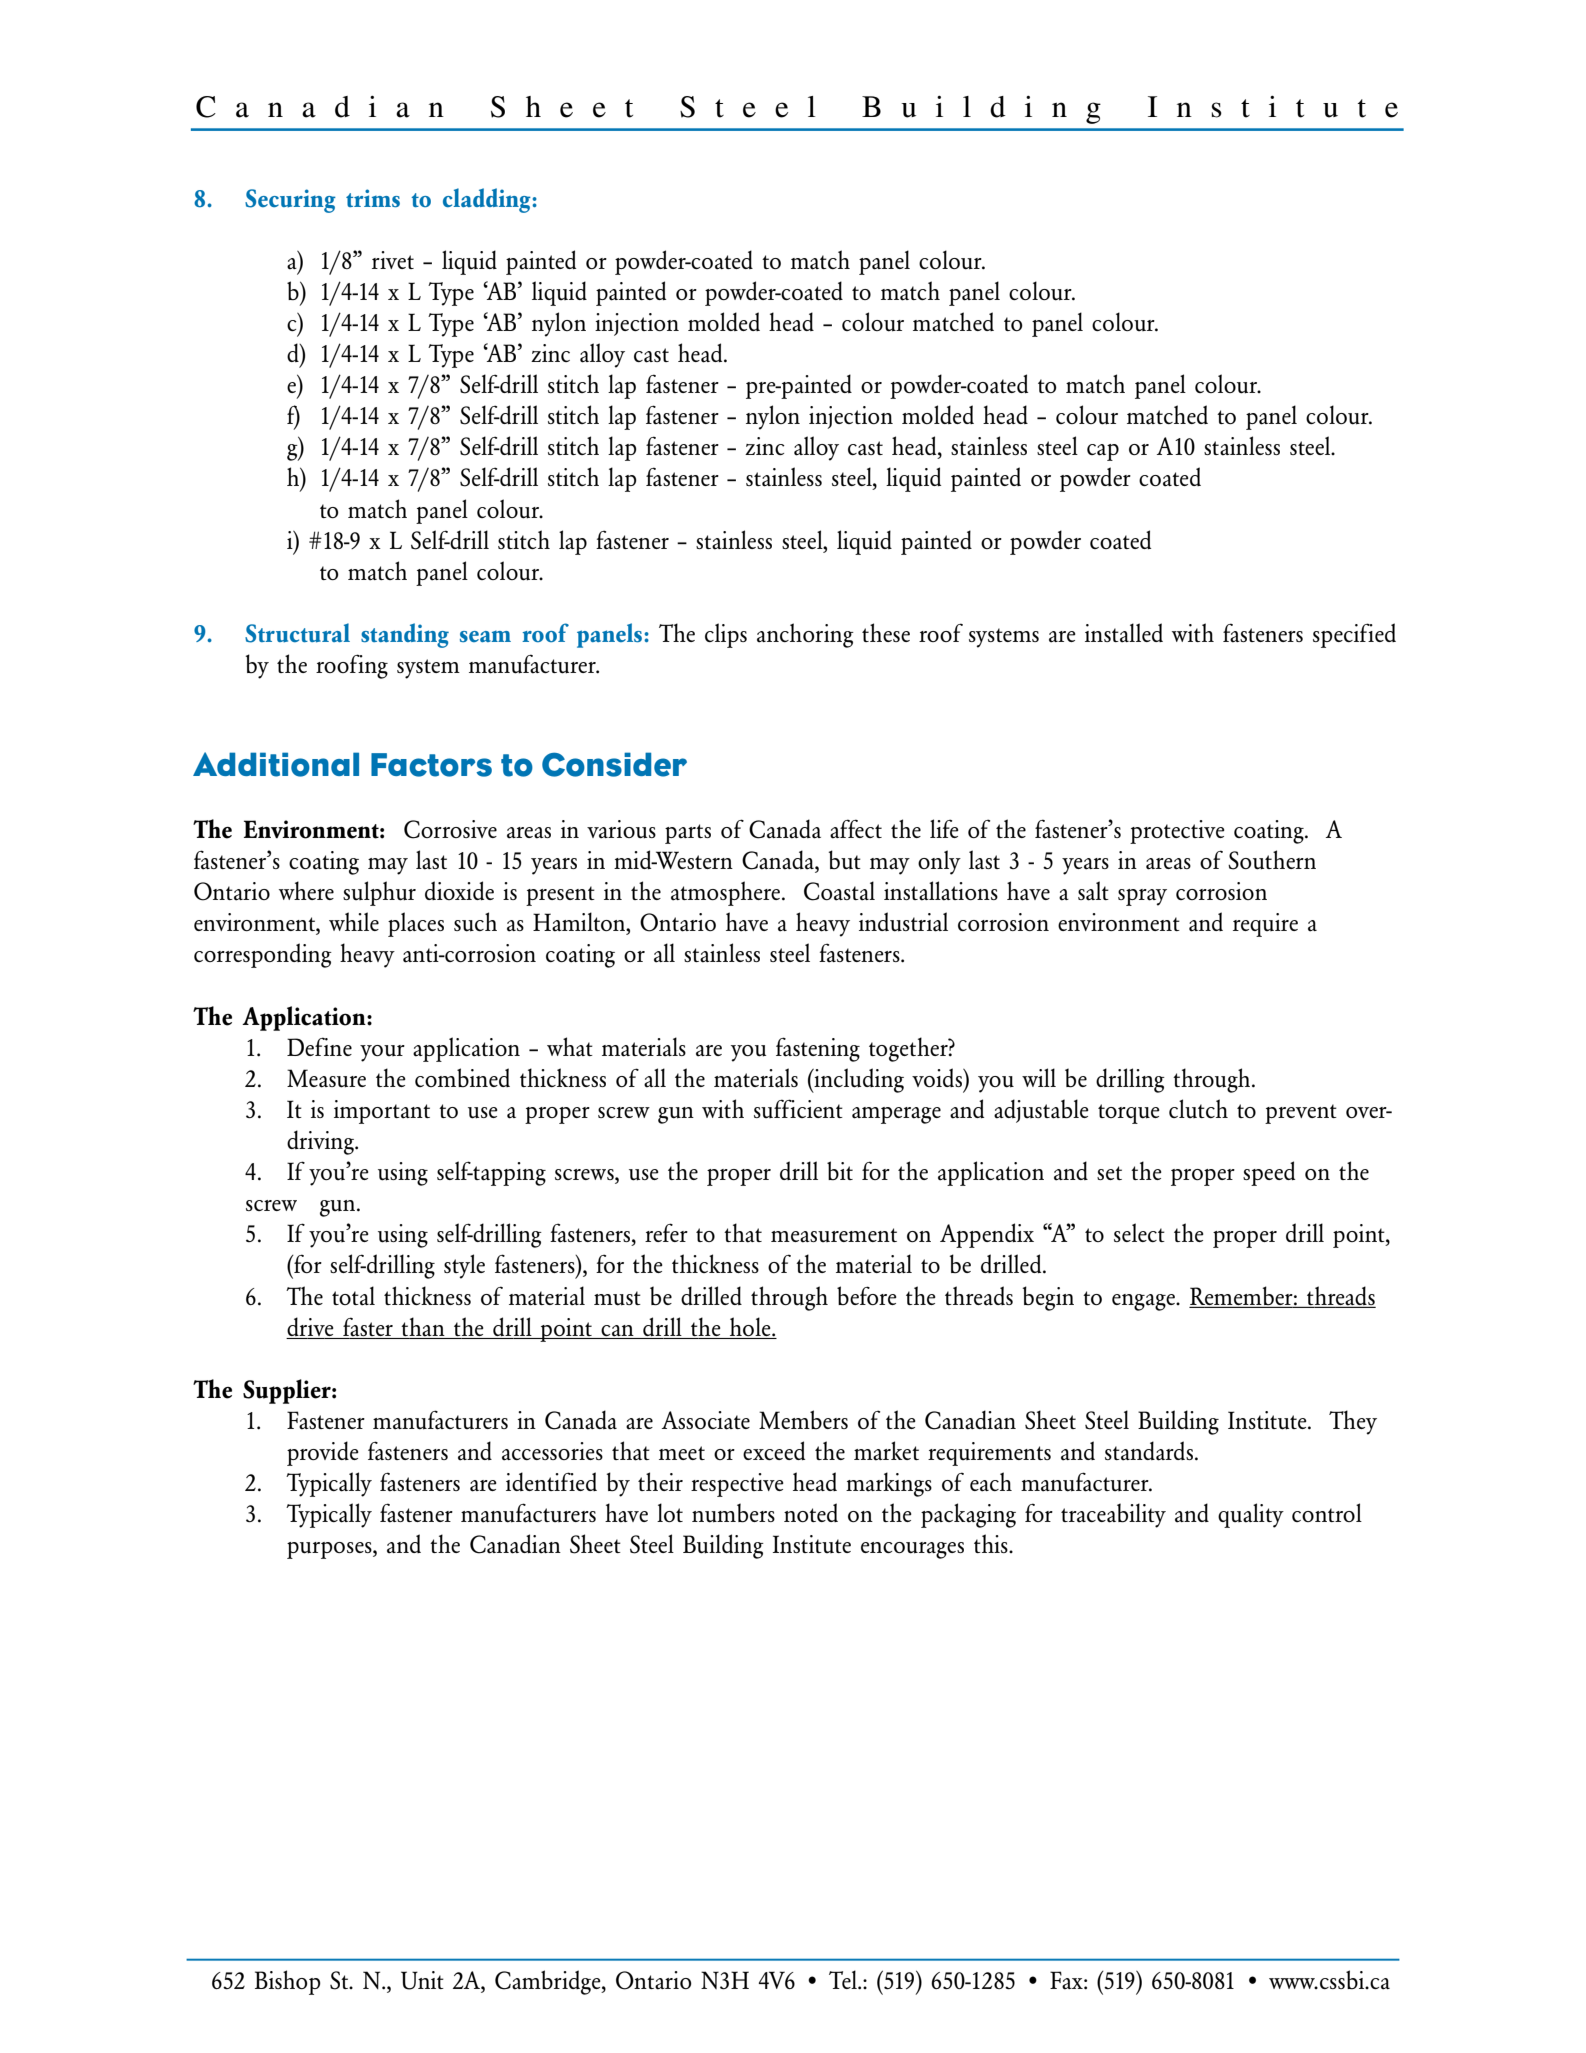 This screenshot has width=1586, height=2053. What do you see at coordinates (803, 1419) in the screenshot?
I see `Members` at bounding box center [803, 1419].
